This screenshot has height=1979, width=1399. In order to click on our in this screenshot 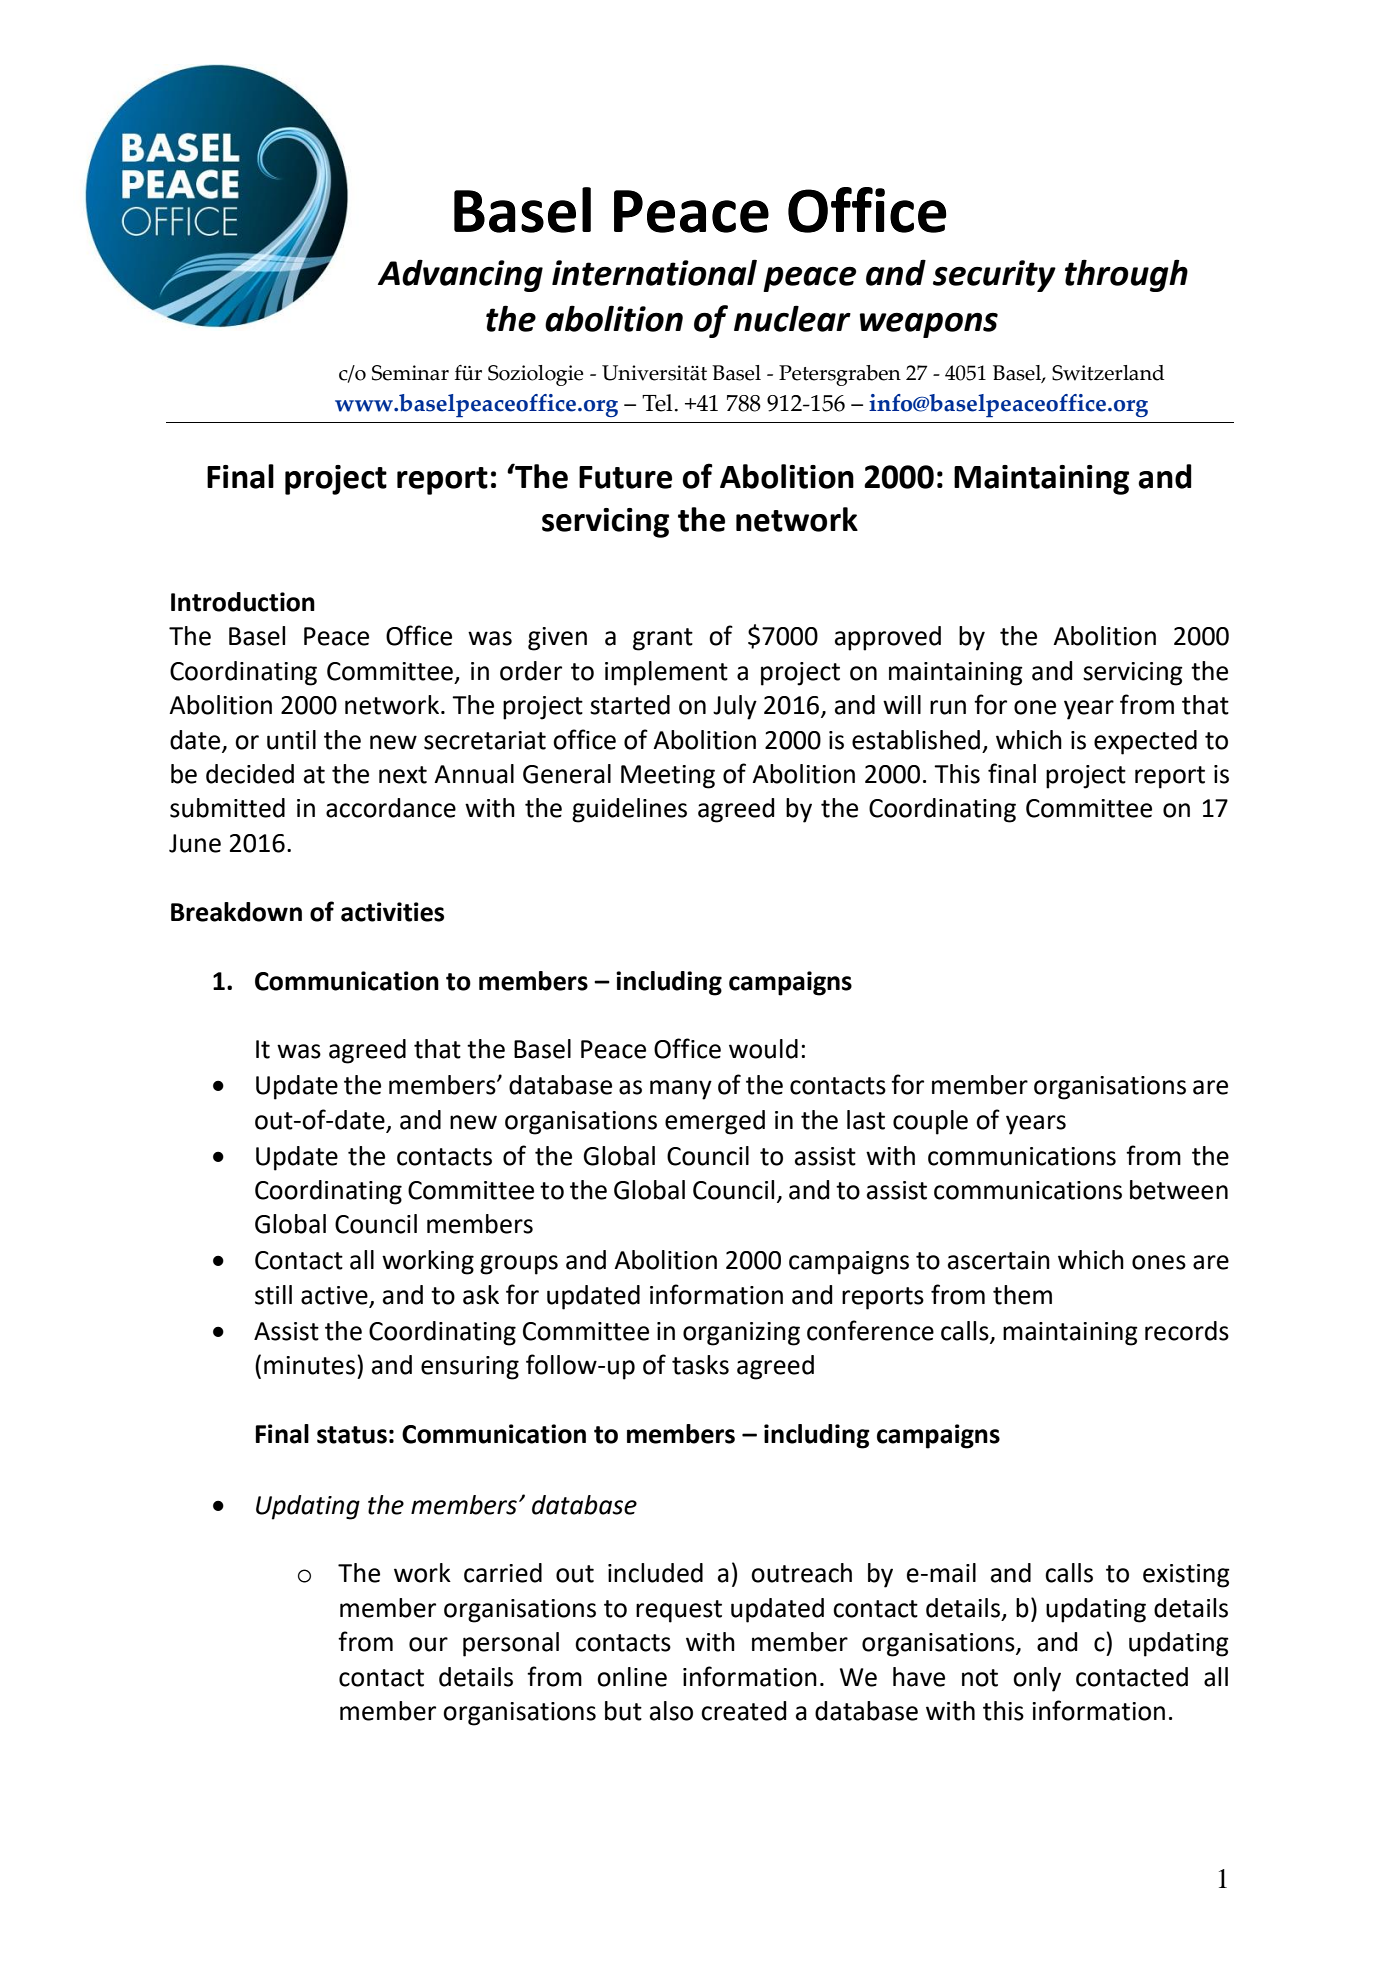, I will do `click(428, 1644)`.
